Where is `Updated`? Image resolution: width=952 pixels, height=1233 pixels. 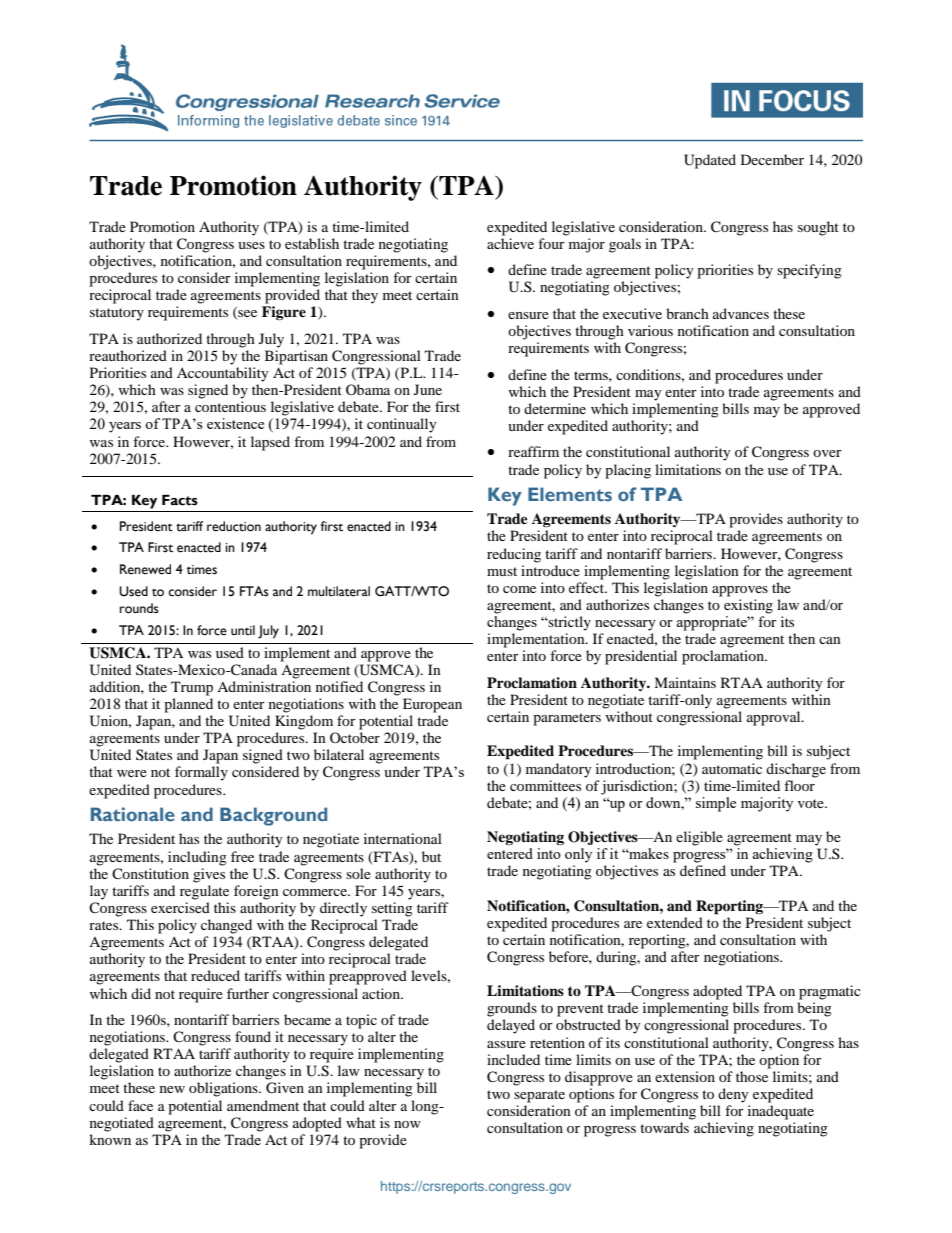 Updated is located at coordinates (710, 161).
